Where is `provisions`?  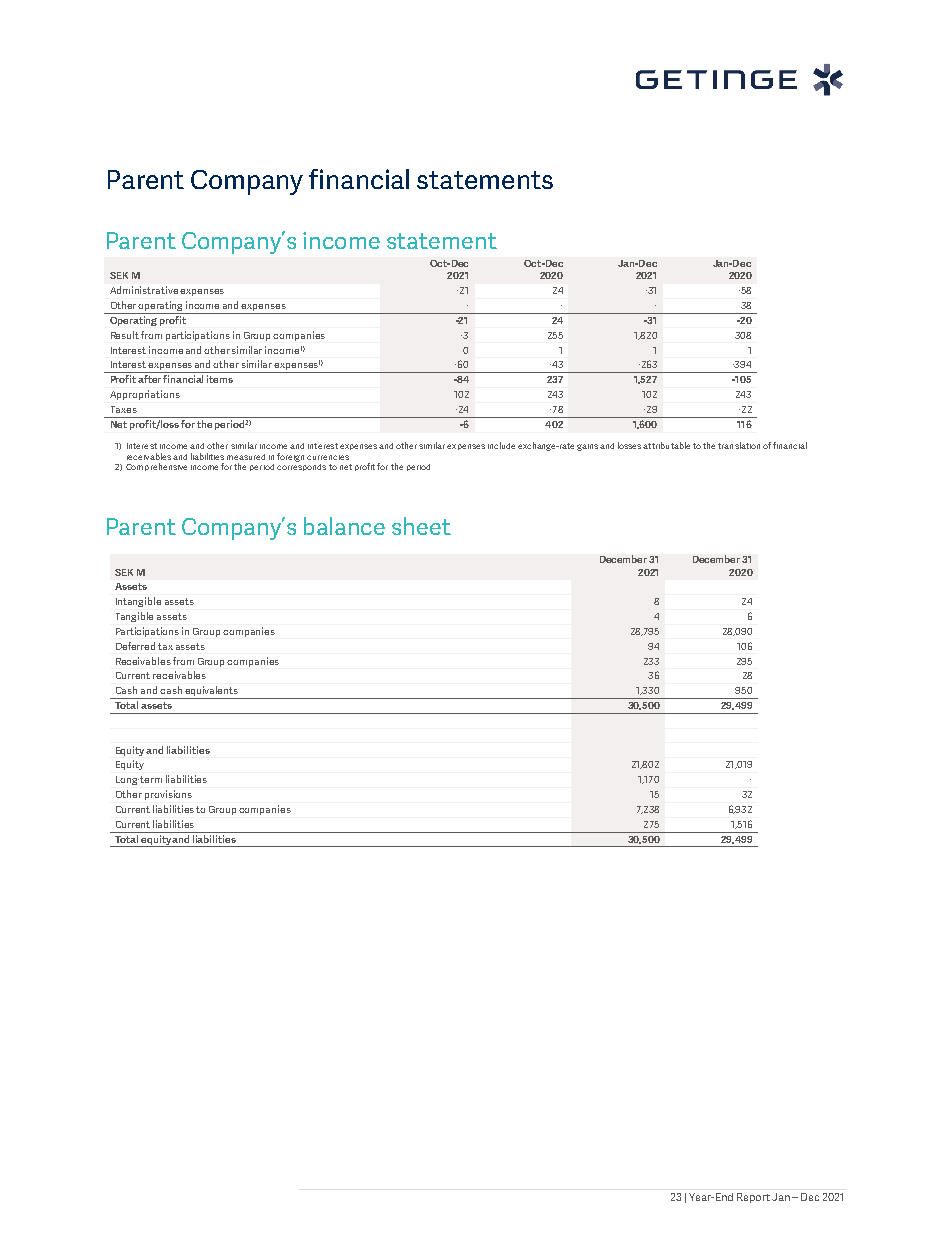
provisions is located at coordinates (168, 795).
